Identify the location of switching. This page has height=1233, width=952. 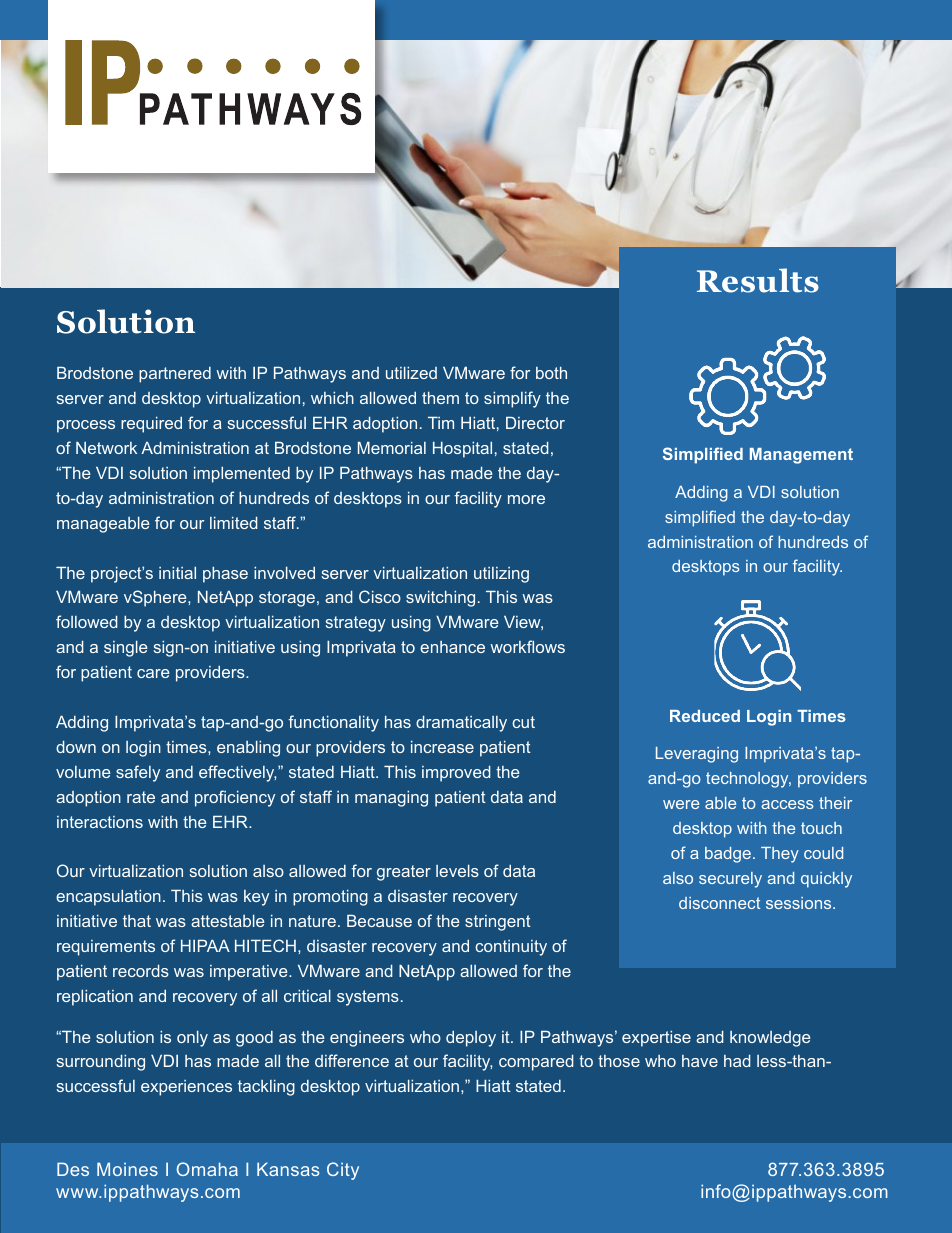
(440, 599).
